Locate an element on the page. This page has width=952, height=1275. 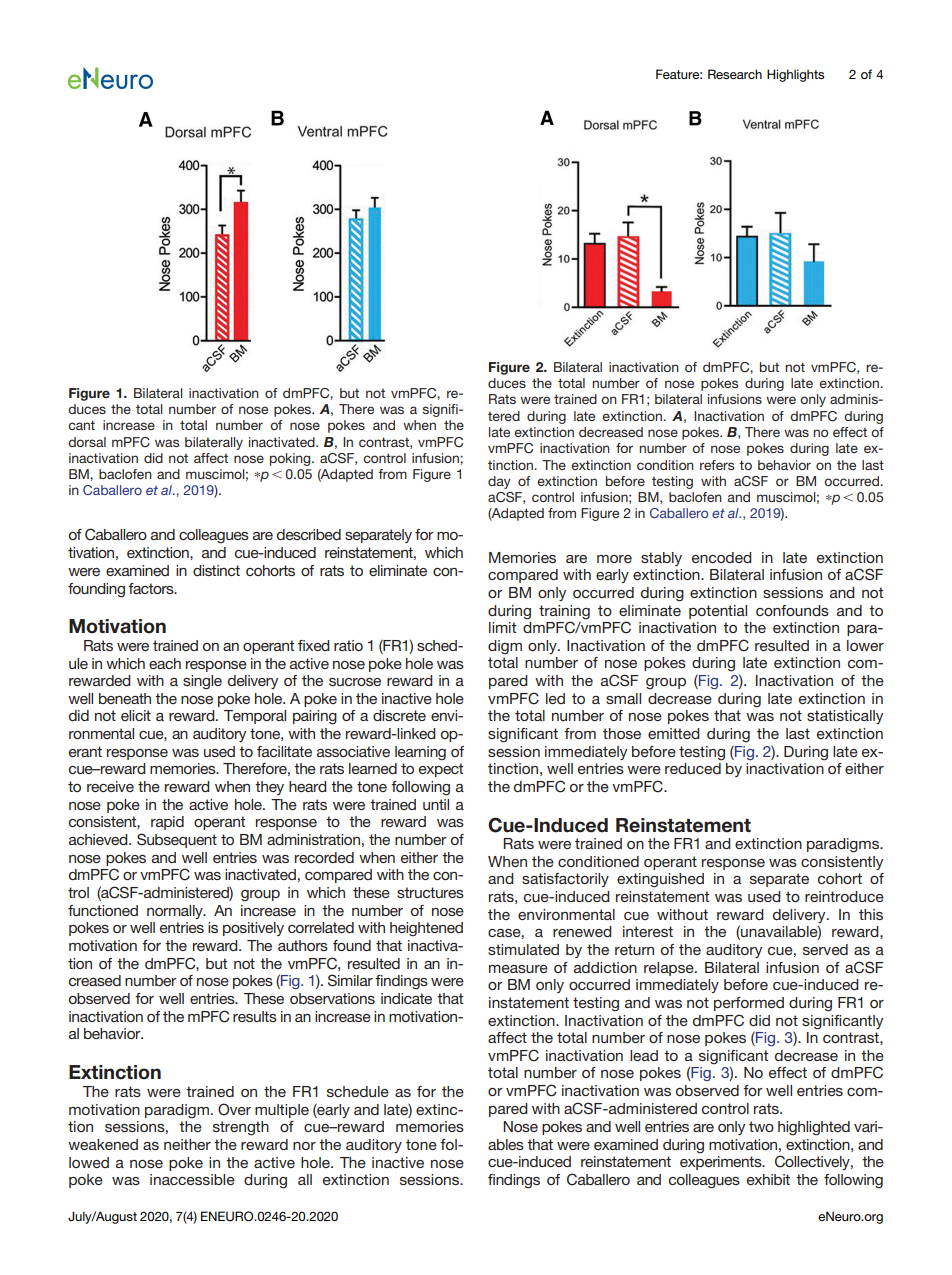
poking is located at coordinates (291, 459).
